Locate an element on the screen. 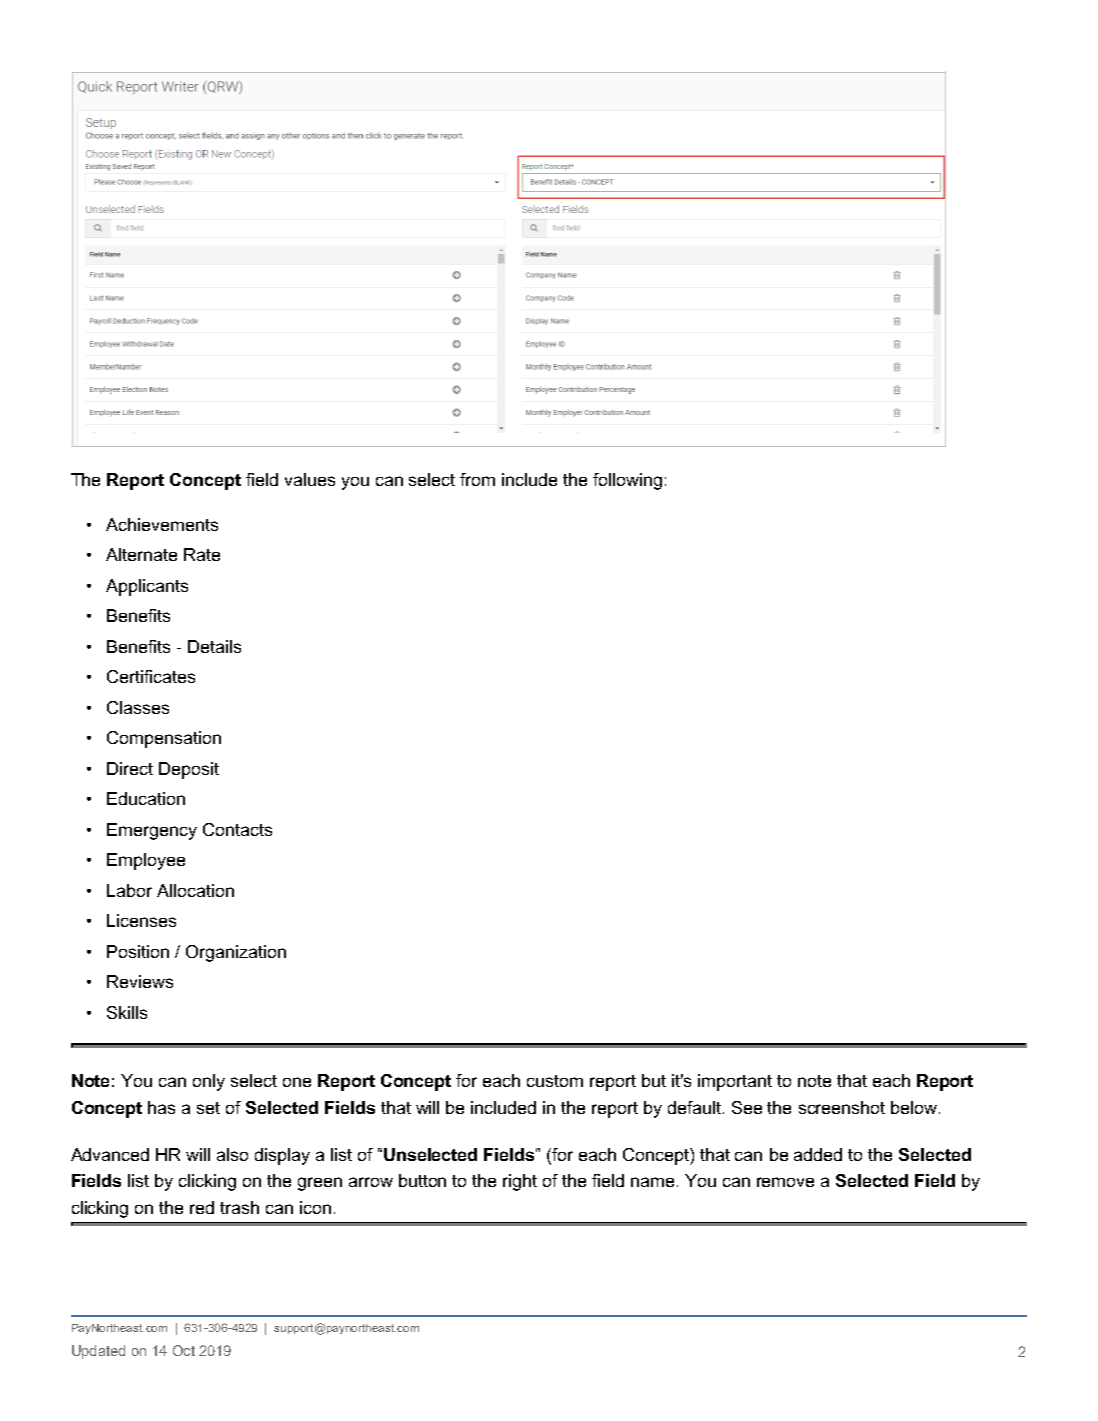 Image resolution: width=1098 pixels, height=1421 pixels. Reviews is located at coordinates (140, 981).
